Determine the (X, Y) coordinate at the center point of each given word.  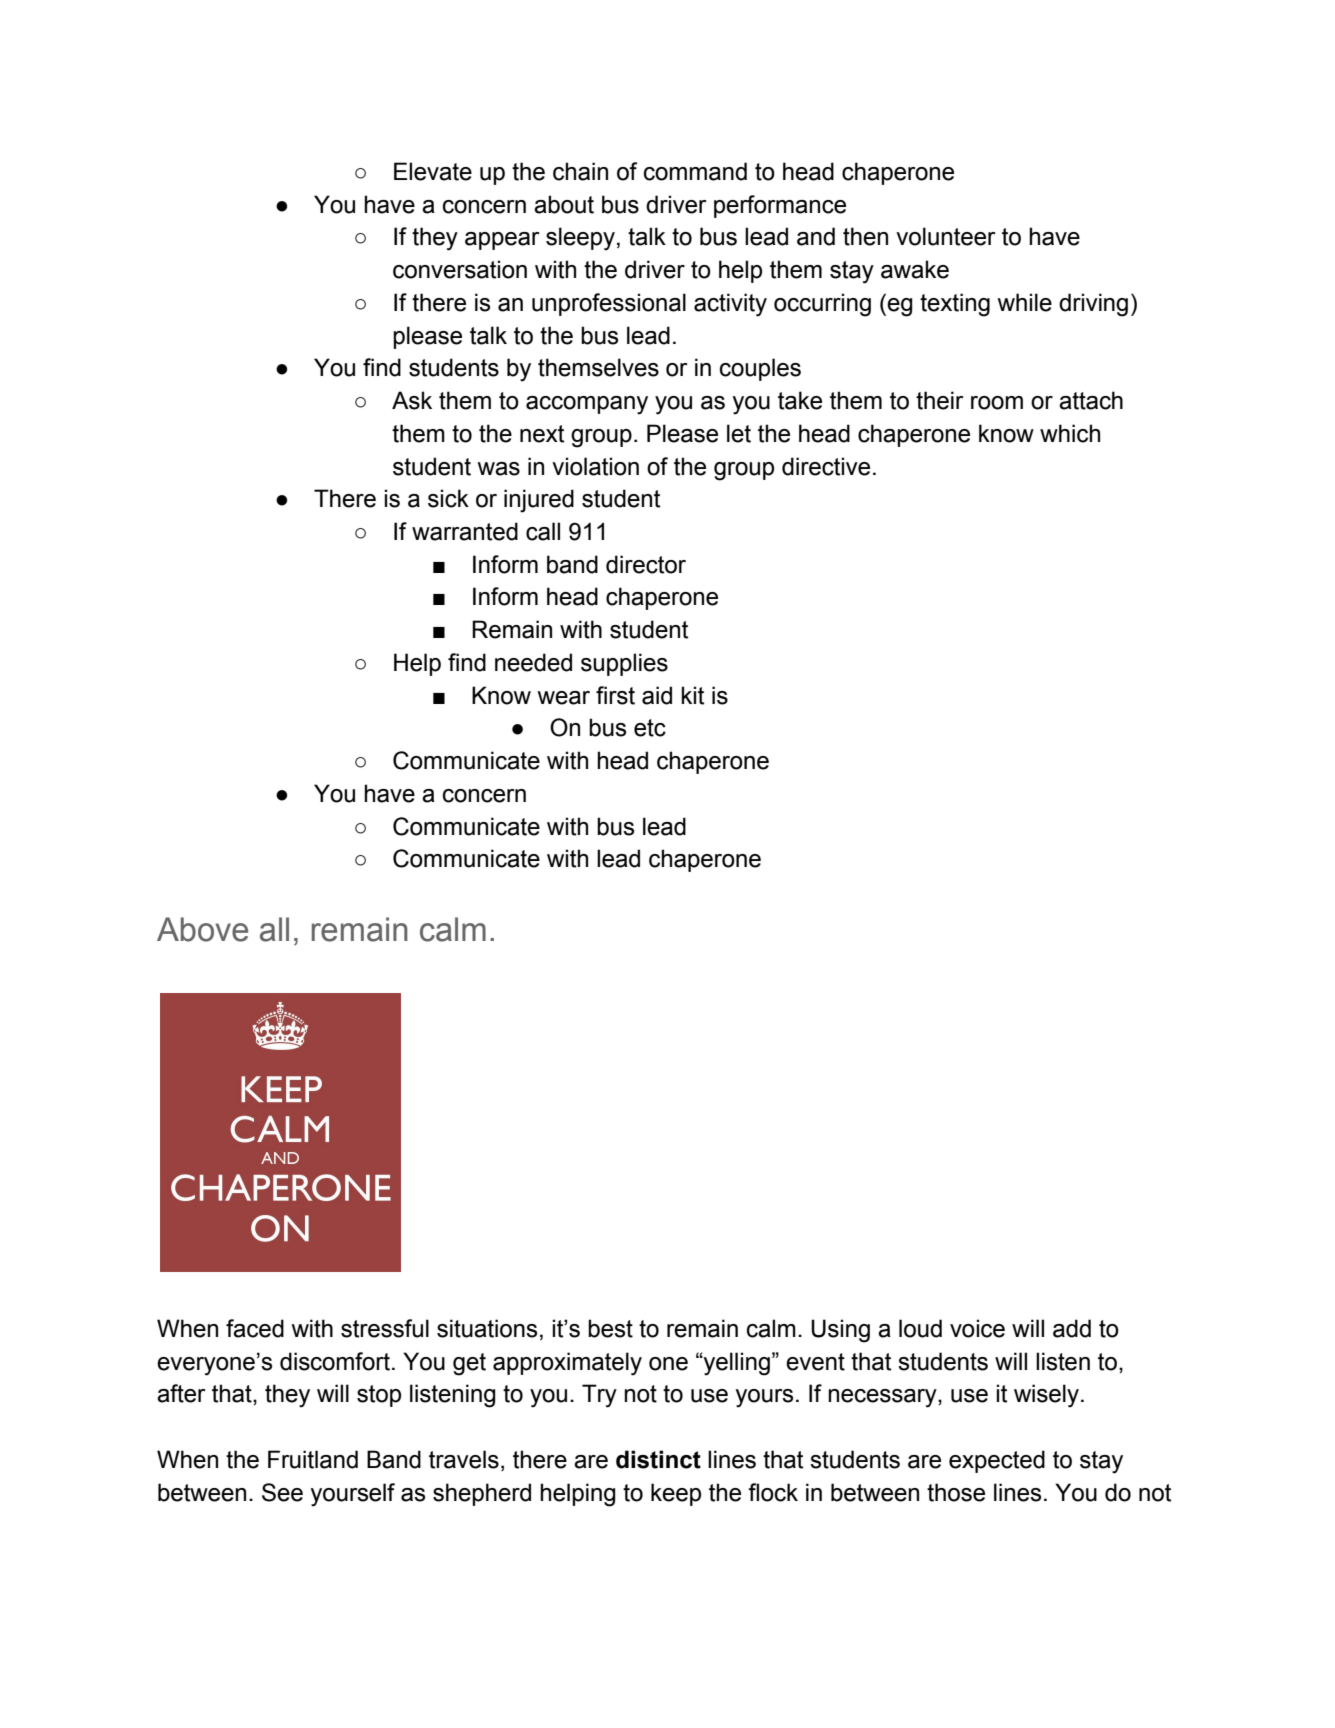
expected (997, 1461)
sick (448, 498)
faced (255, 1328)
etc (650, 728)
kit (692, 695)
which (1070, 433)
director (646, 564)
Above (202, 929)
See (282, 1492)
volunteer (945, 236)
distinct (658, 1459)
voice (977, 1328)
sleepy (582, 239)
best (610, 1328)
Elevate (433, 171)
